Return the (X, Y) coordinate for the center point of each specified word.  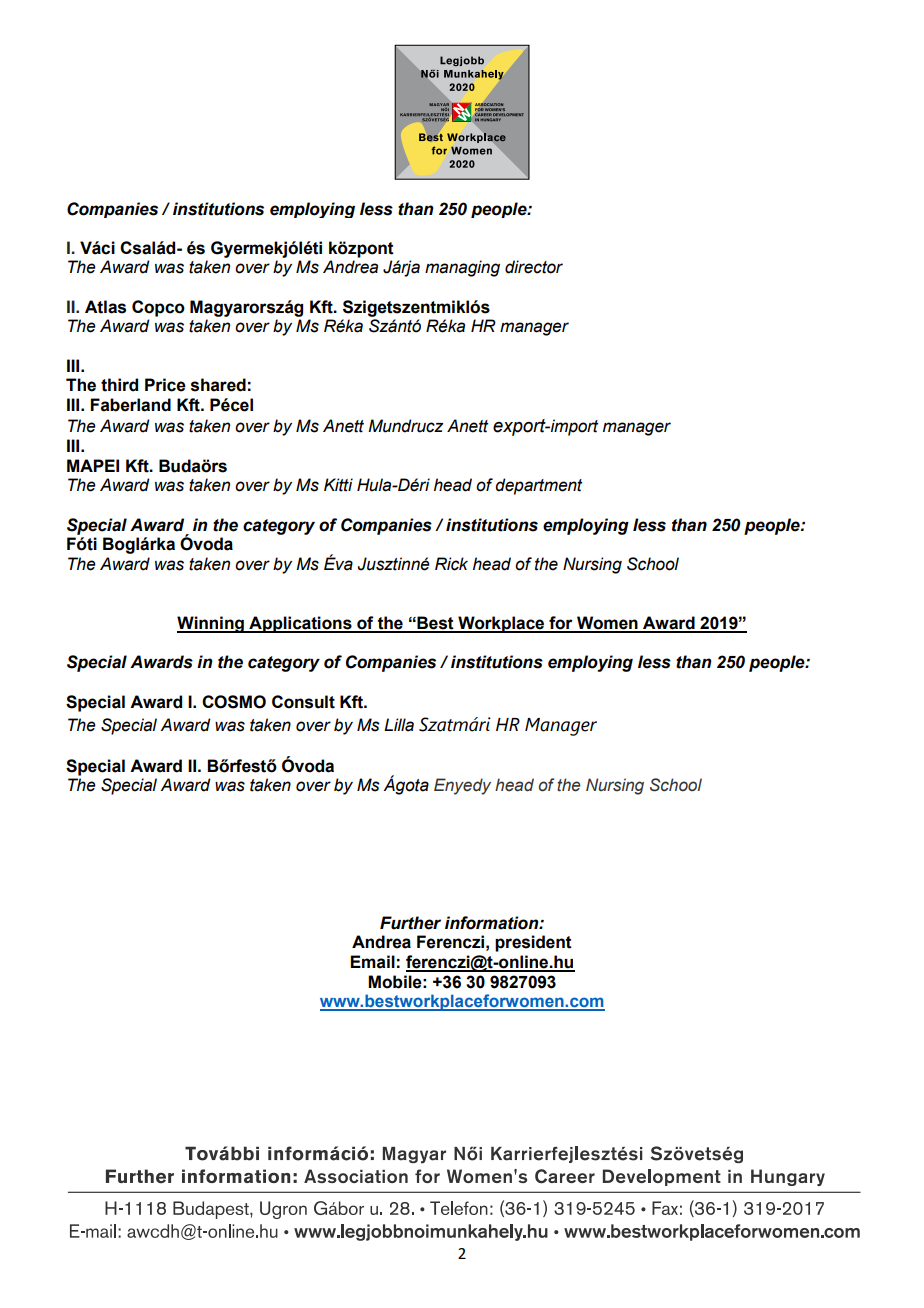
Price (165, 385)
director (534, 267)
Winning (211, 624)
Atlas (105, 307)
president (533, 943)
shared (218, 385)
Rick (451, 564)
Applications (300, 624)
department (538, 486)
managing (462, 268)
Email (372, 962)
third (119, 385)
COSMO (234, 702)
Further (410, 923)
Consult (303, 702)
